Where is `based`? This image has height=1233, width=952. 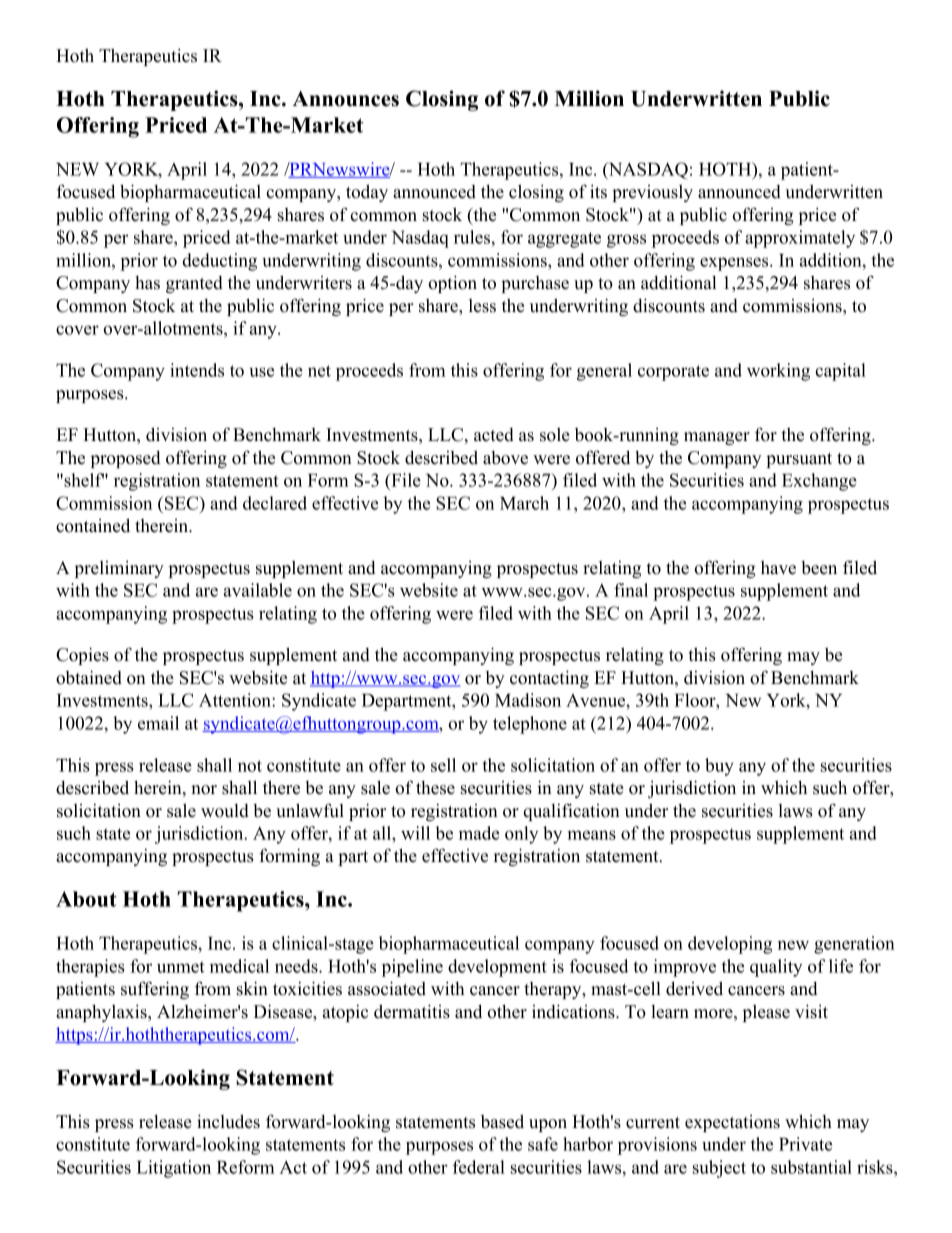 based is located at coordinates (502, 1121).
